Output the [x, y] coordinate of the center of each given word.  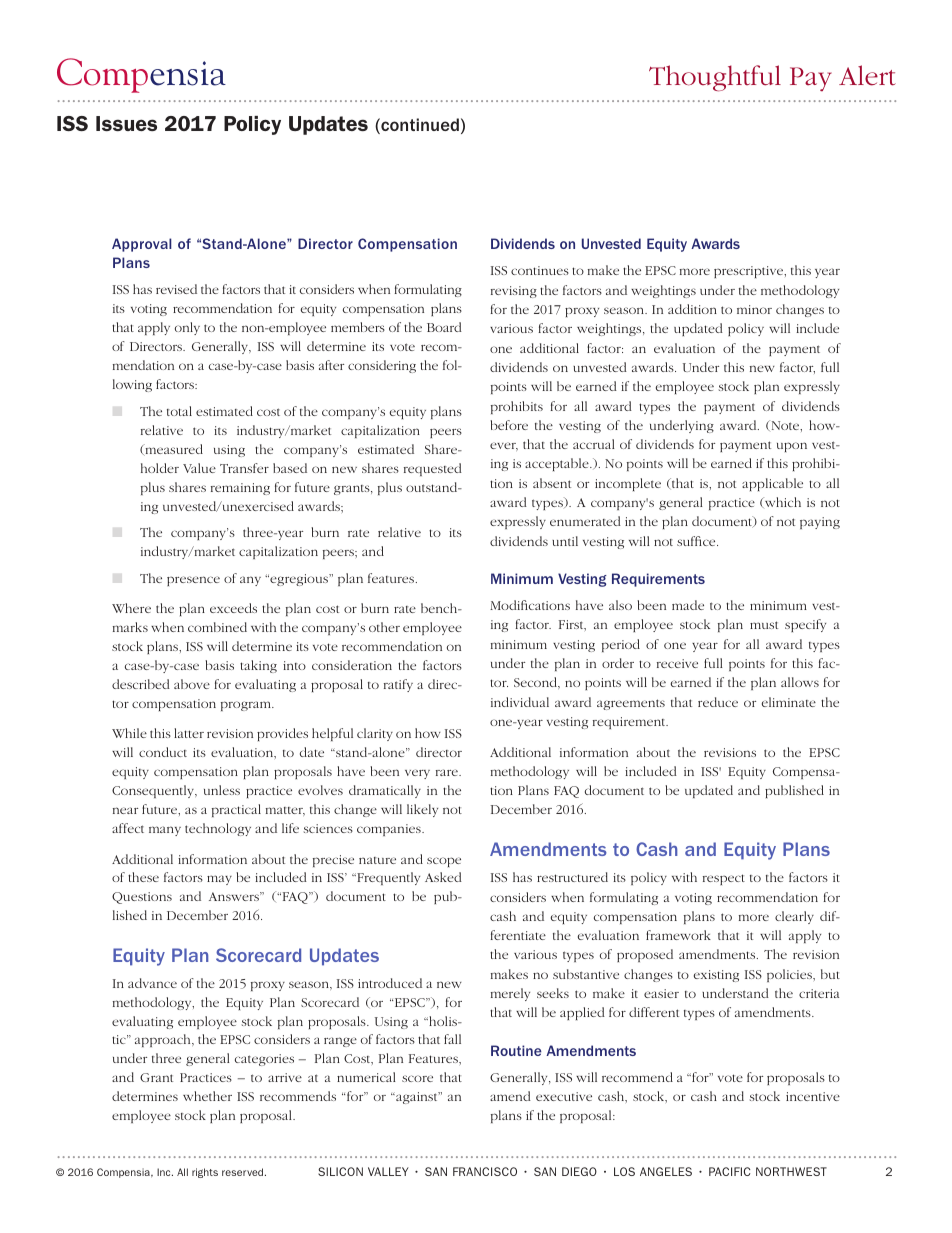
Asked [443, 877]
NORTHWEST [791, 1171]
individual [520, 702]
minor [754, 309]
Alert [867, 75]
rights [205, 1173]
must [764, 625]
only [187, 328]
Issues [126, 123]
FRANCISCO [485, 1171]
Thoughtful [715, 78]
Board [444, 327]
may [219, 880]
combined [217, 627]
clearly [794, 917]
